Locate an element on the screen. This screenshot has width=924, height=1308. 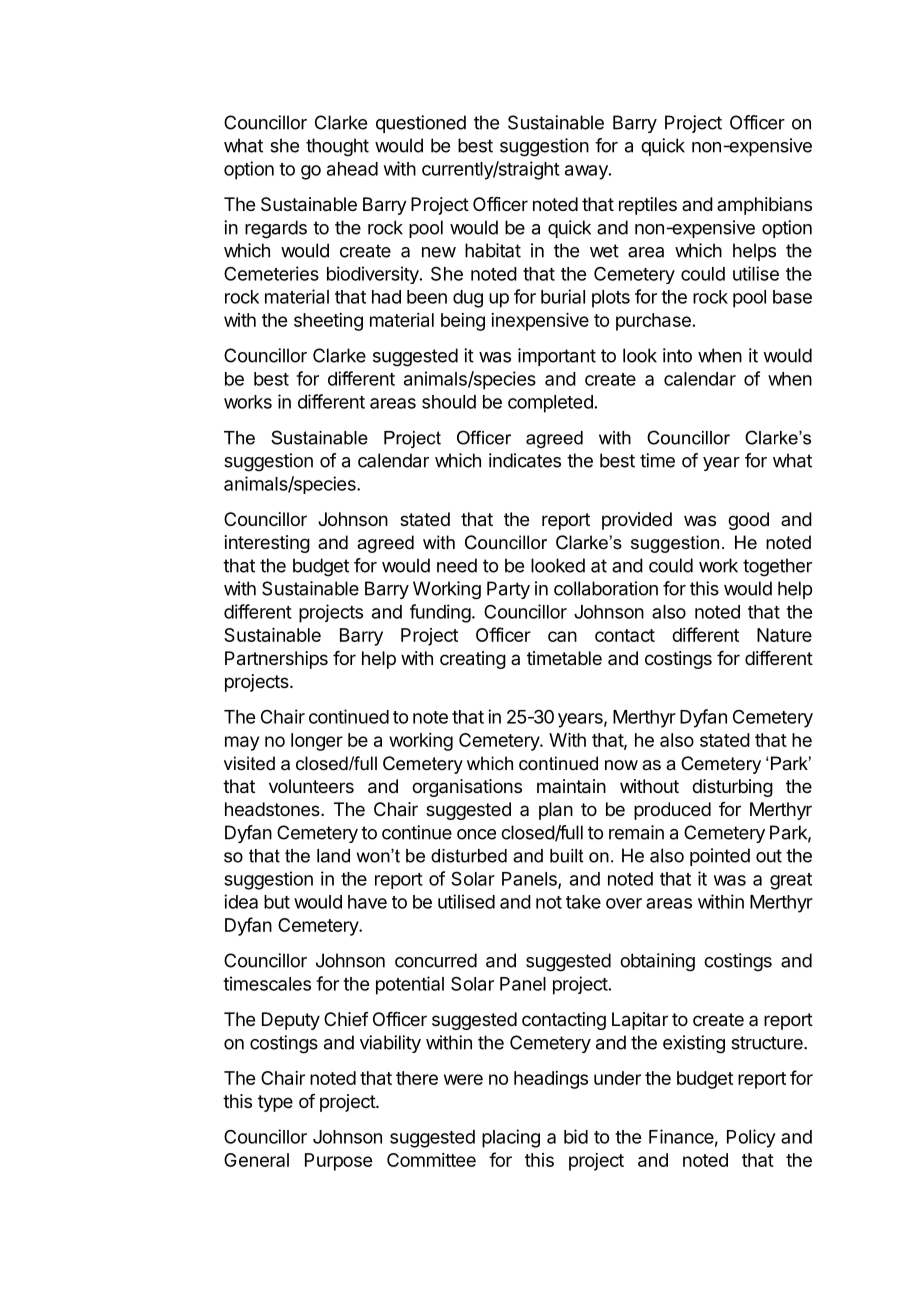
type is located at coordinates (275, 1103).
